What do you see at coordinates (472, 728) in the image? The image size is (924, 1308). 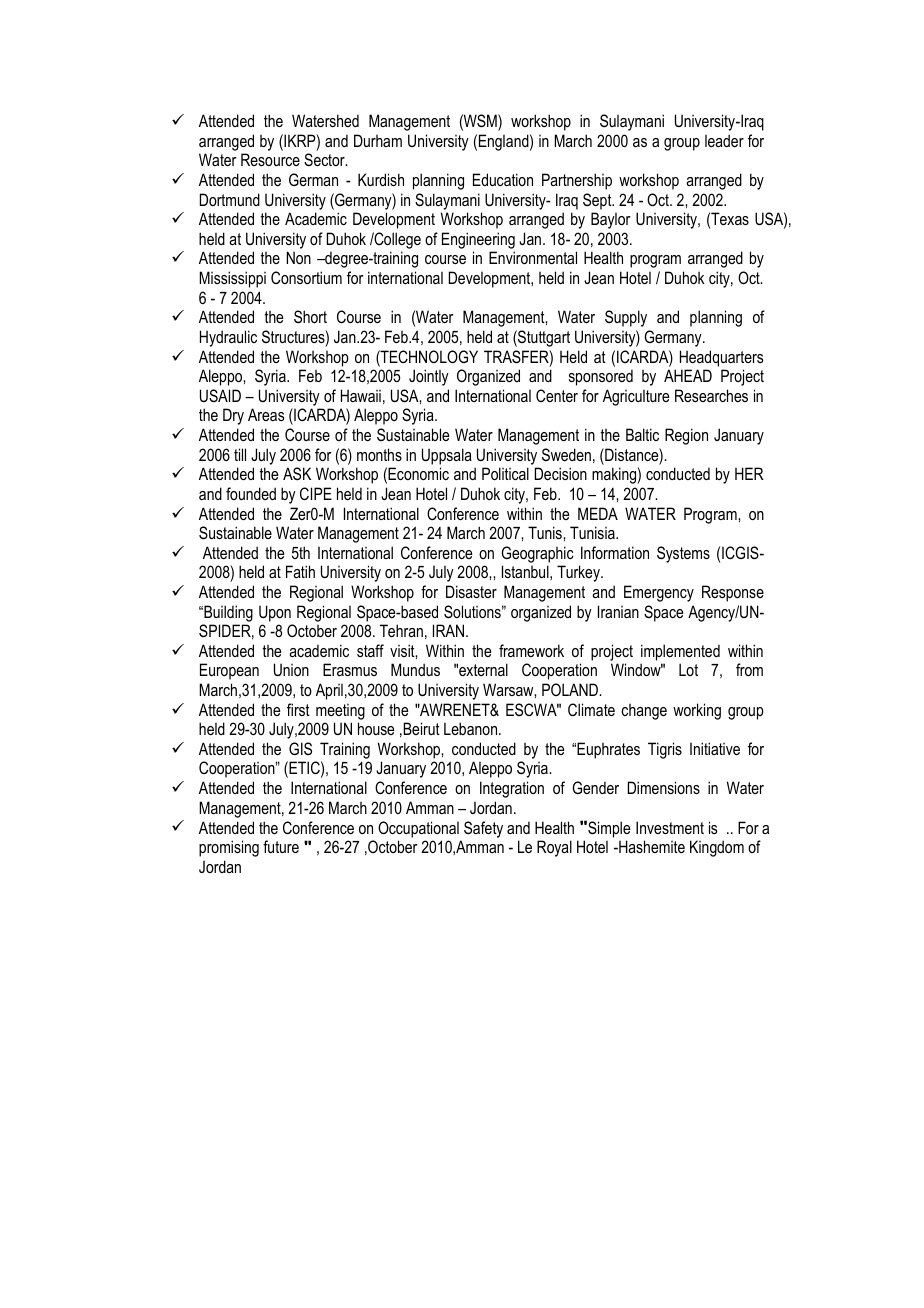 I see `Lebanon` at bounding box center [472, 728].
